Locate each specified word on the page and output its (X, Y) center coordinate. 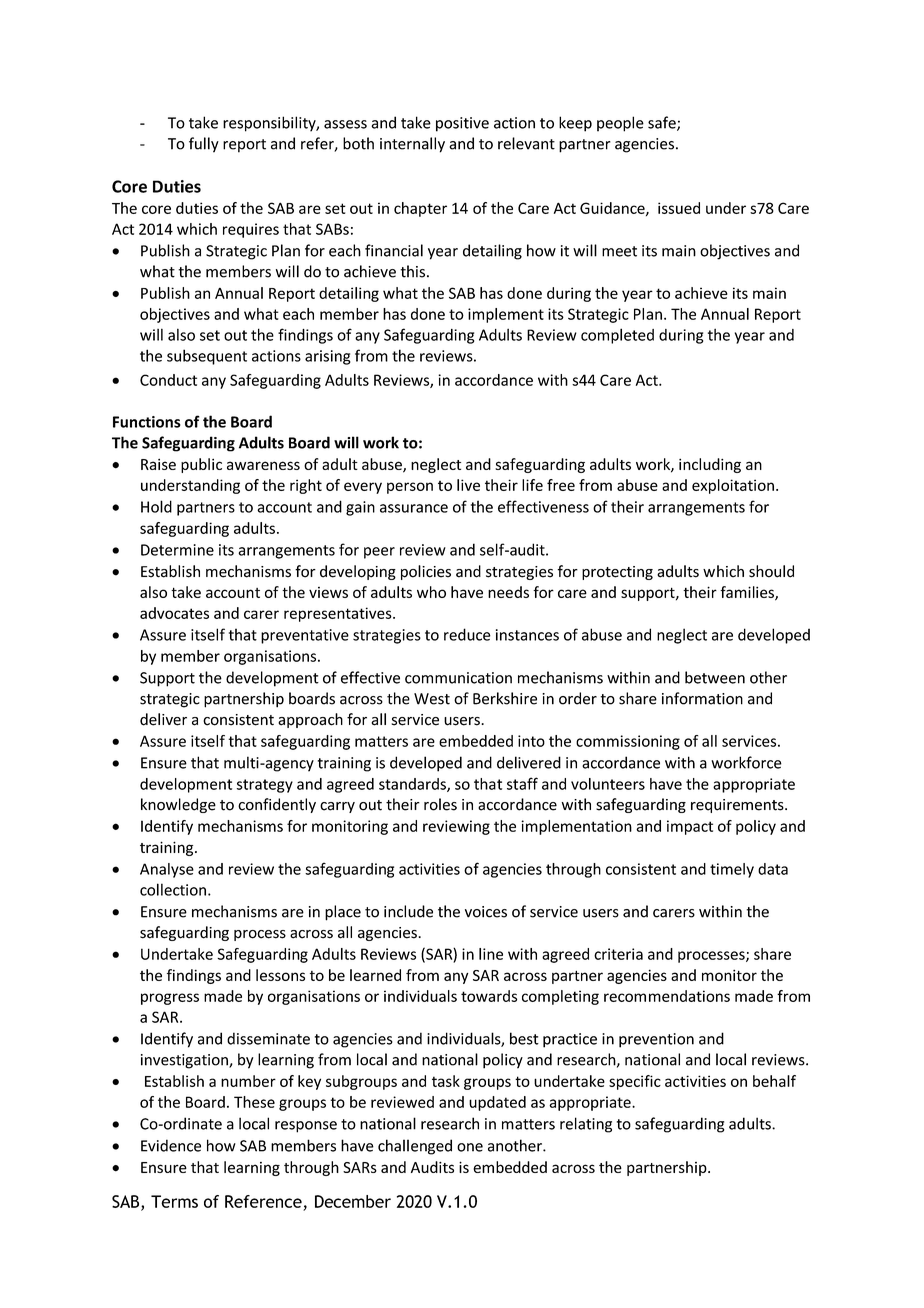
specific (635, 1082)
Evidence (171, 1145)
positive (462, 124)
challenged (415, 1147)
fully (204, 145)
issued (679, 208)
